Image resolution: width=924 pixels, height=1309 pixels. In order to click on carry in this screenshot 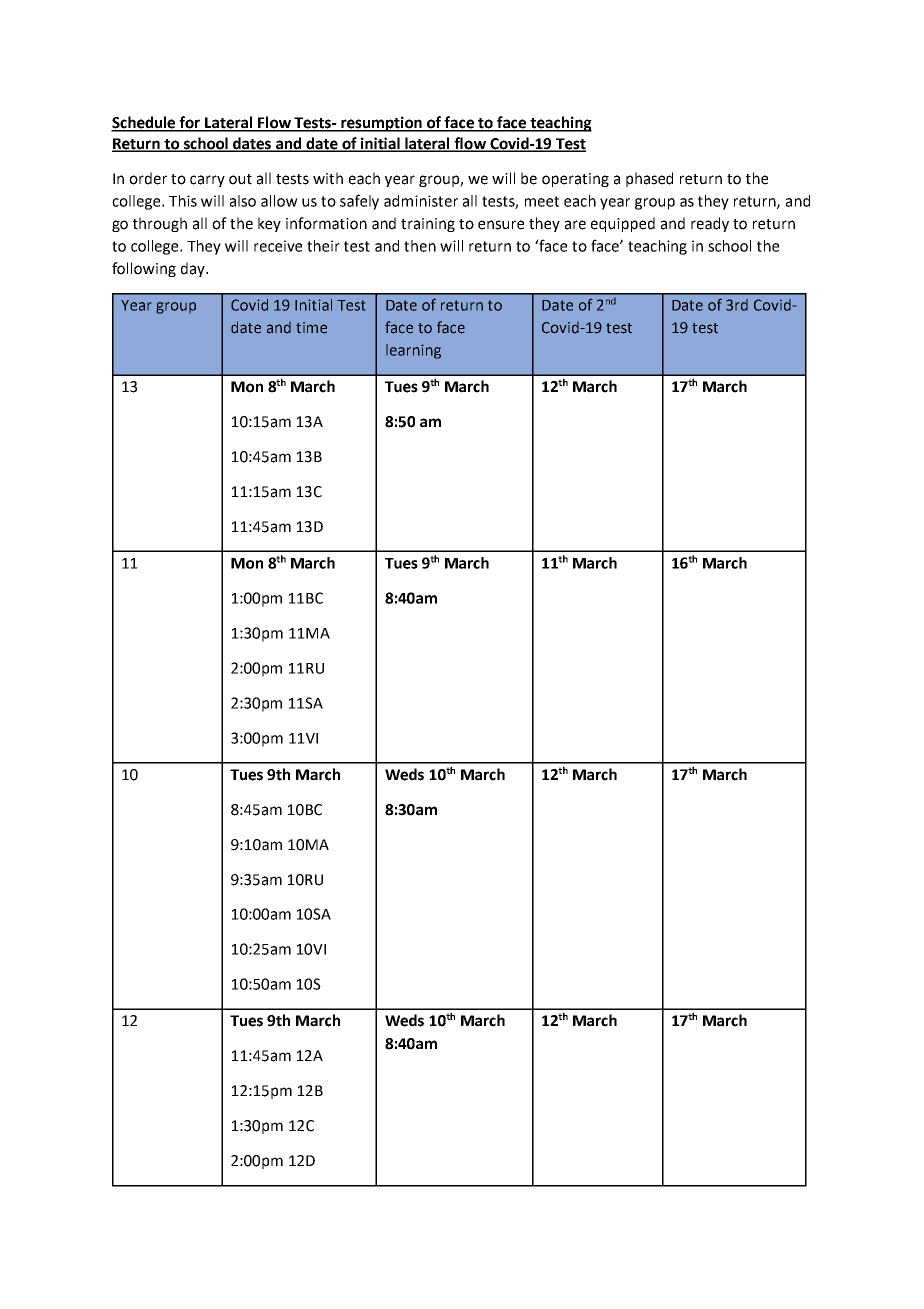, I will do `click(207, 181)`.
